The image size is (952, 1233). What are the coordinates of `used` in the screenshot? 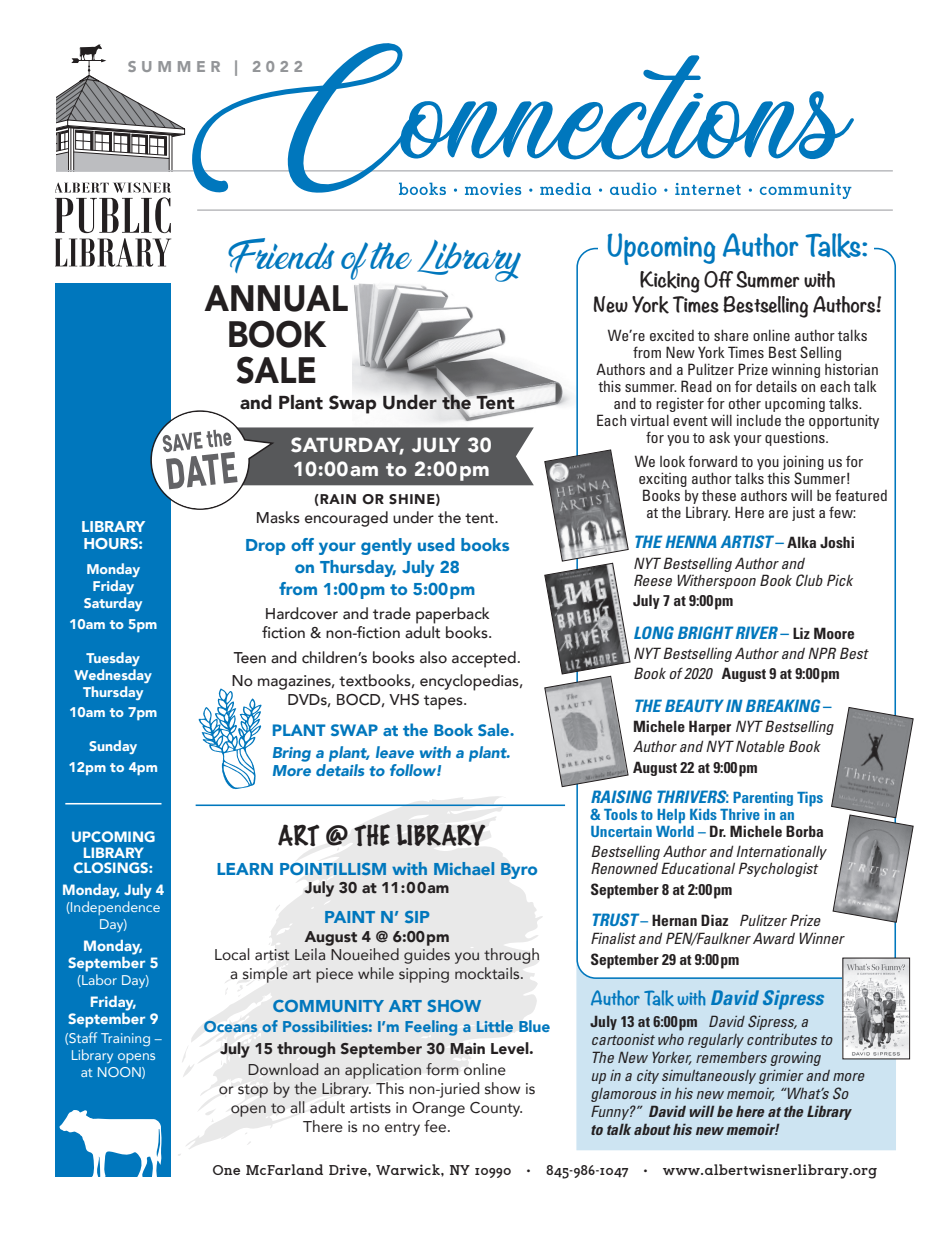 It's located at (436, 544).
